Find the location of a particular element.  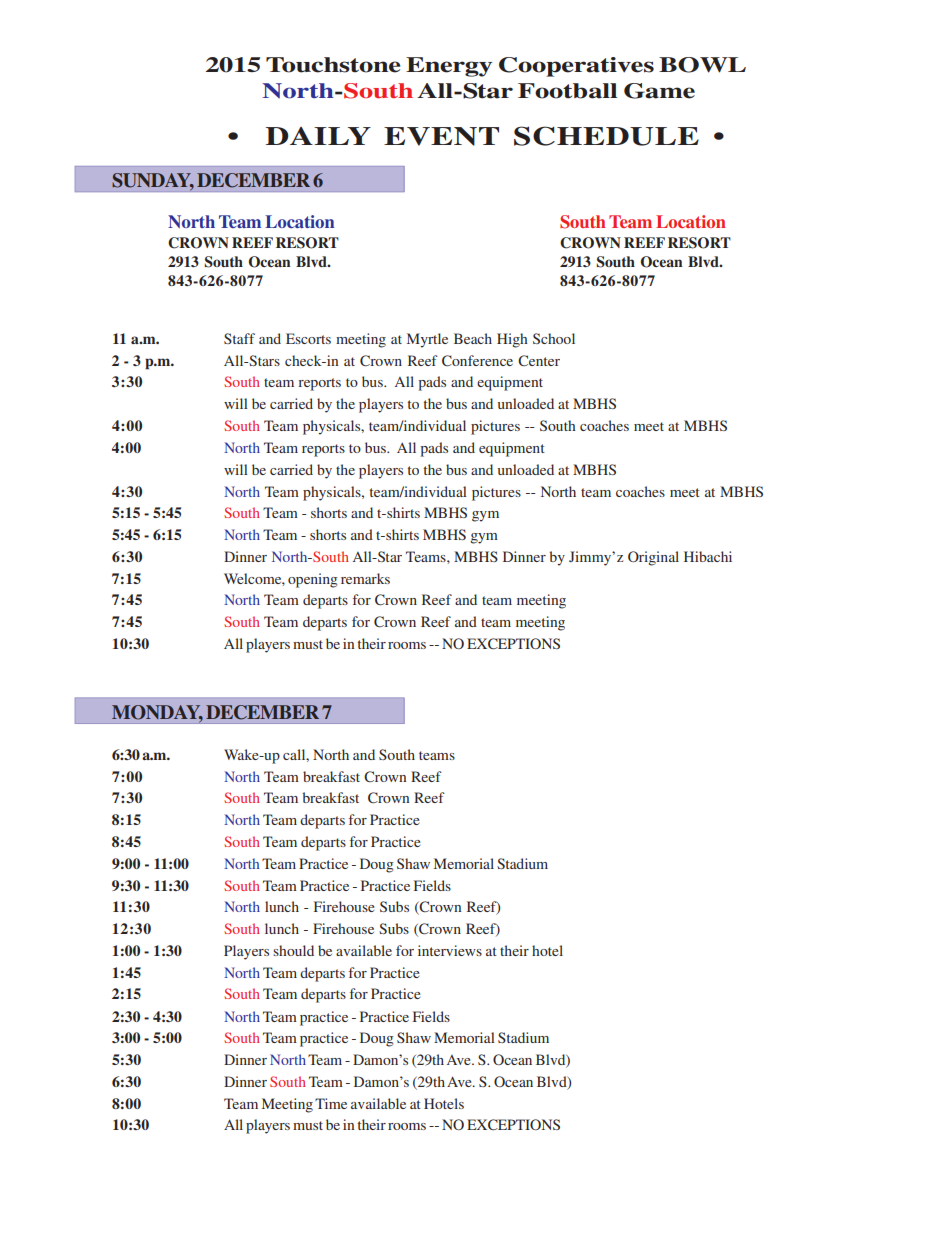

School is located at coordinates (554, 338).
